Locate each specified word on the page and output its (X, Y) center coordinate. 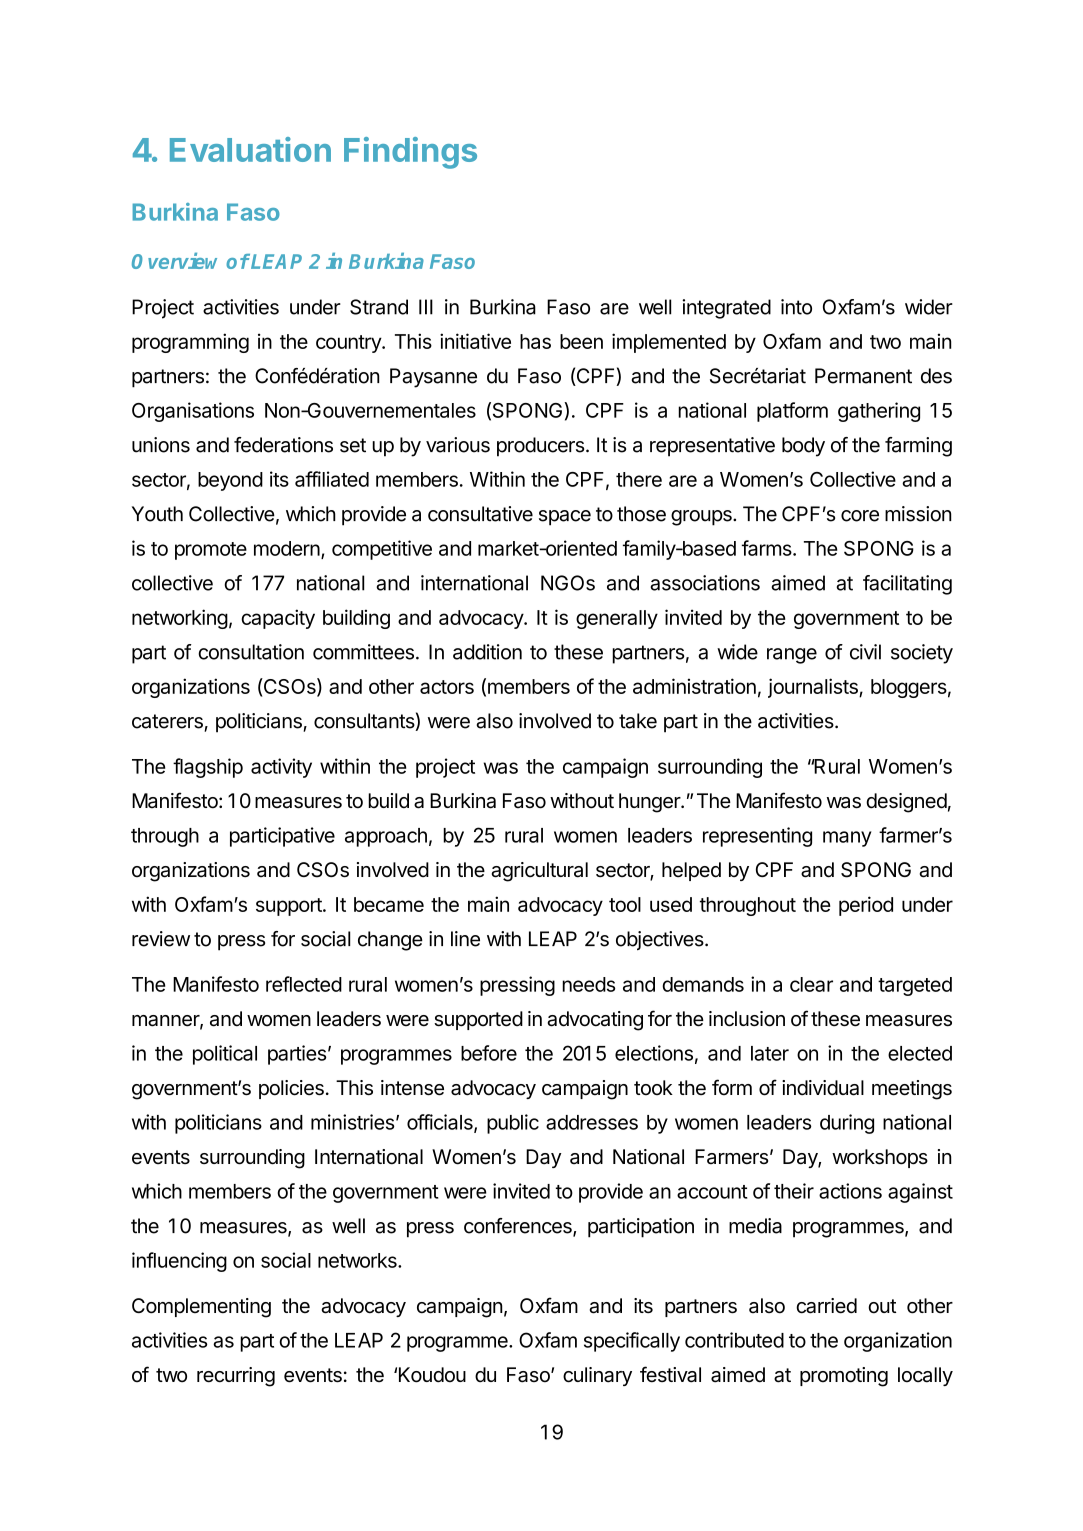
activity (281, 768)
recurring (236, 1377)
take (638, 721)
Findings (410, 153)
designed (906, 803)
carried (826, 1306)
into (796, 307)
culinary (597, 1376)
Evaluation (250, 149)
